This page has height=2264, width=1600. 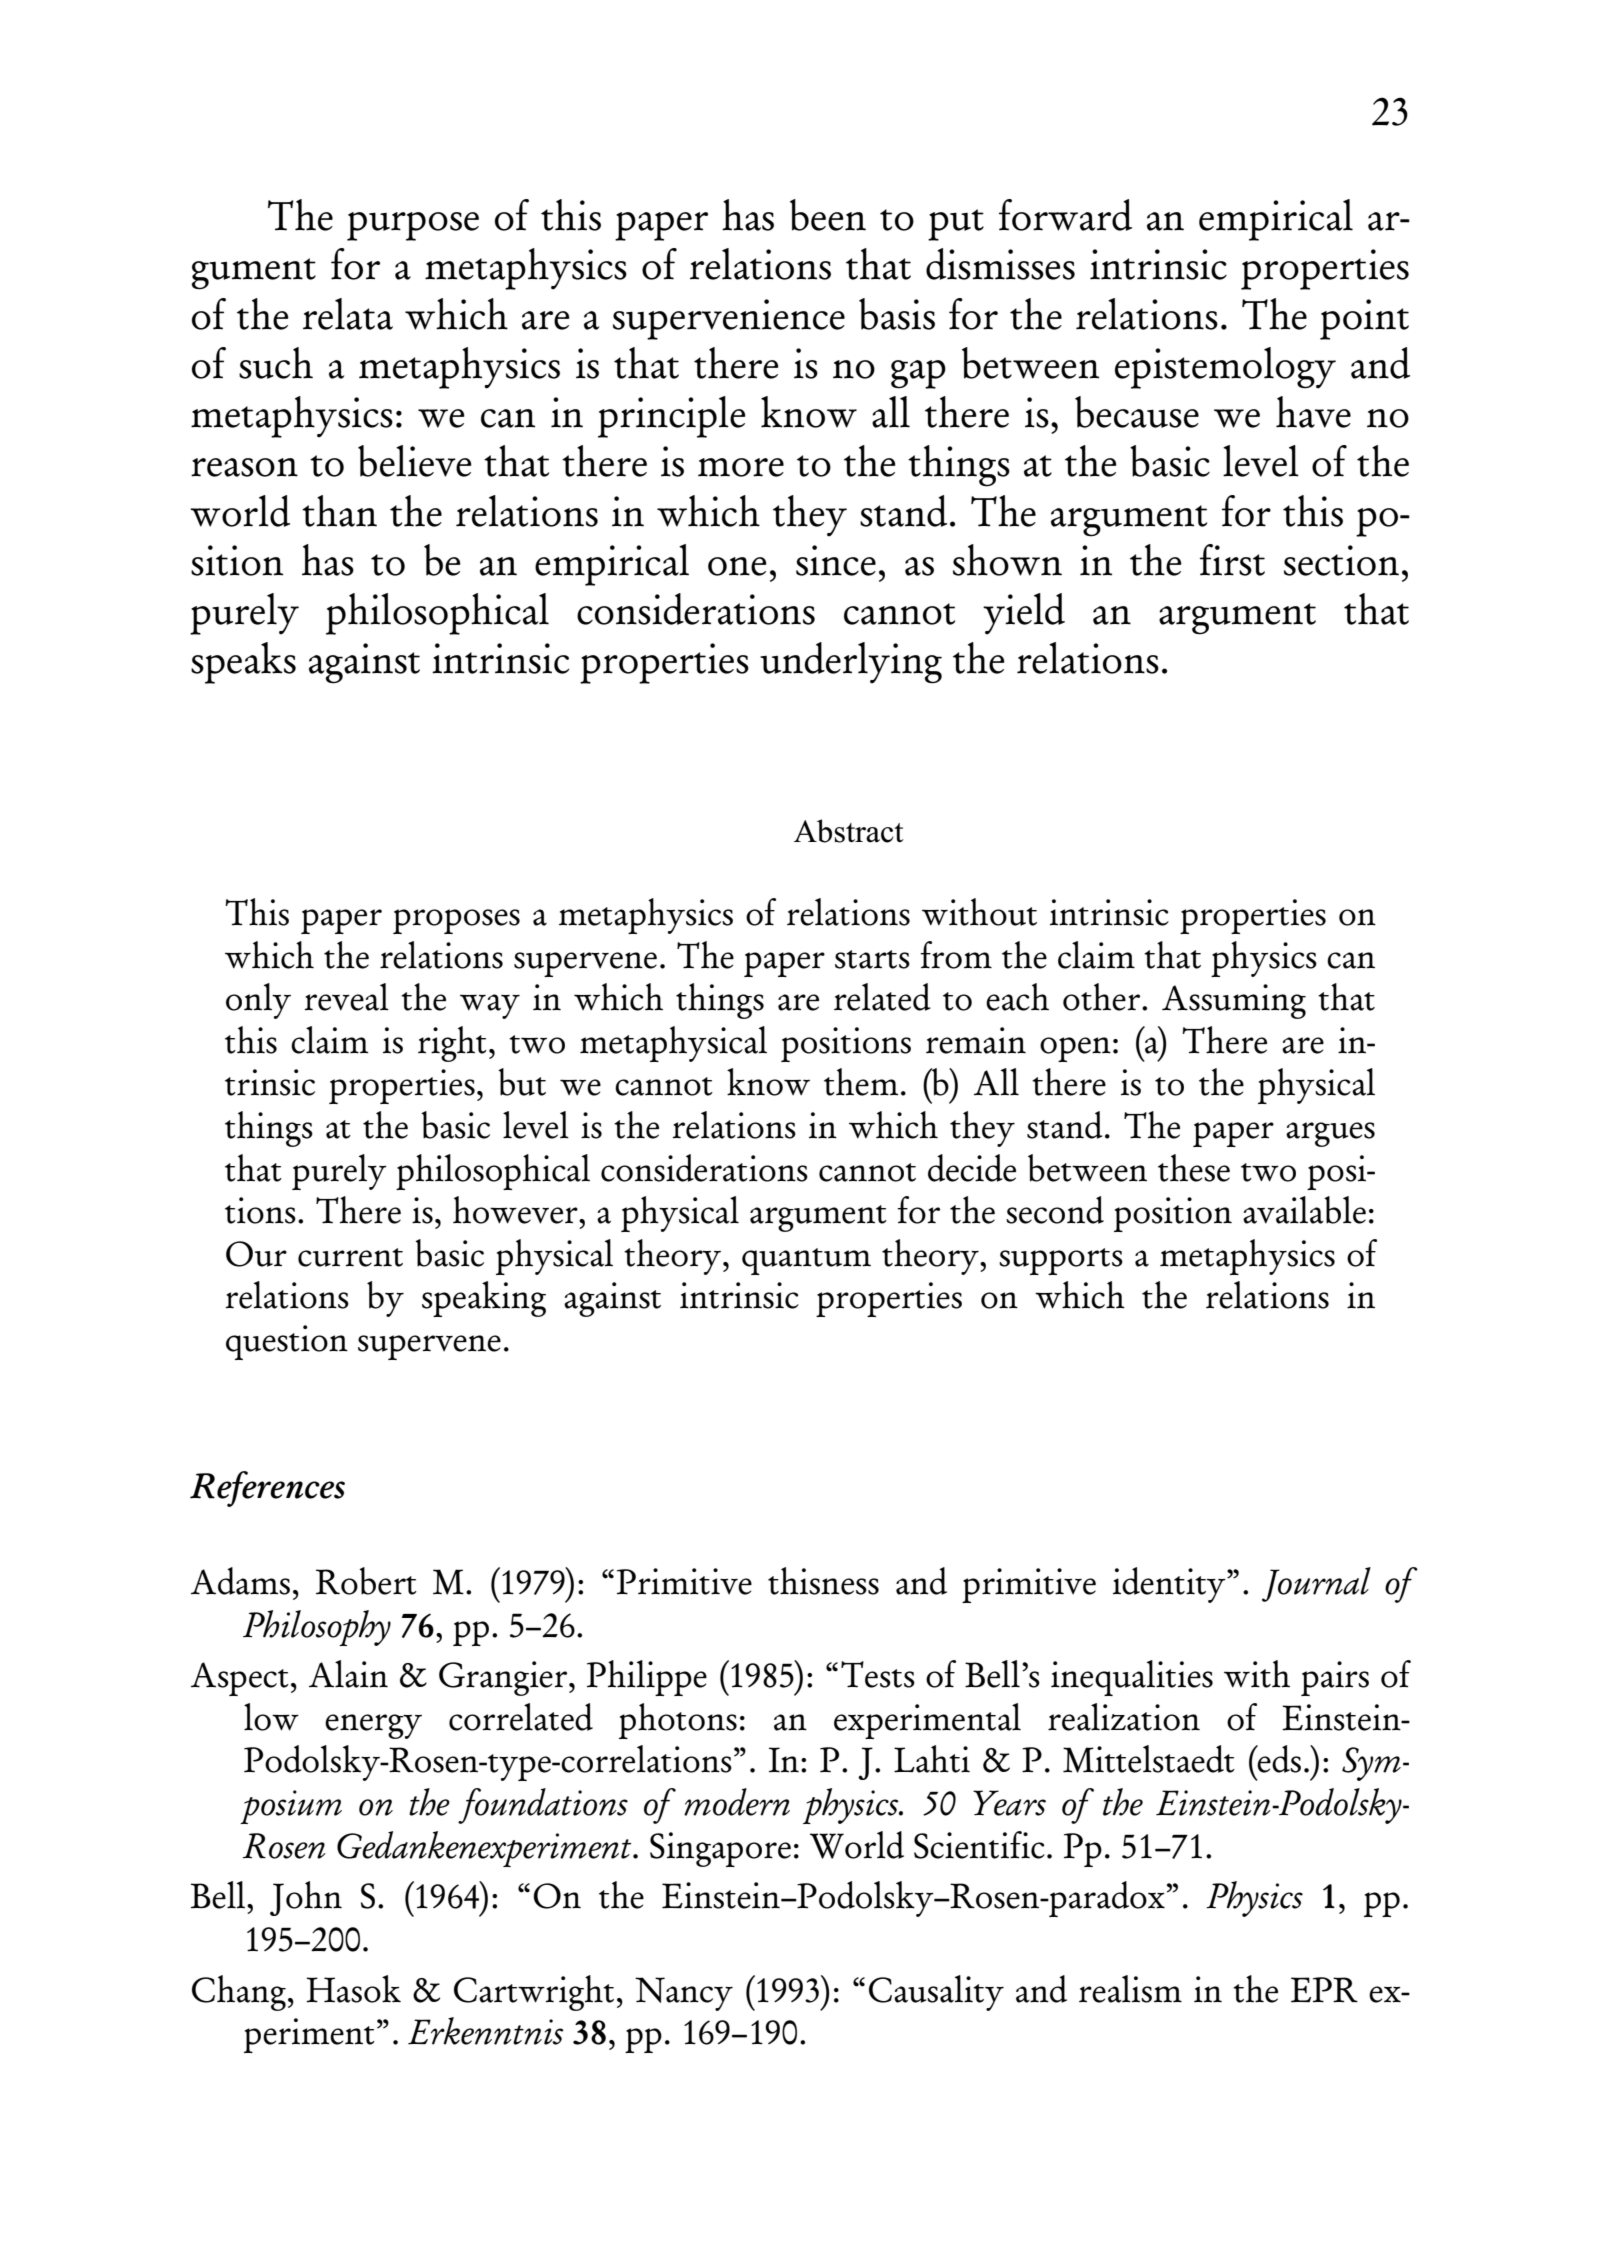 What do you see at coordinates (366, 1581) in the page?
I see `Robert` at bounding box center [366, 1581].
